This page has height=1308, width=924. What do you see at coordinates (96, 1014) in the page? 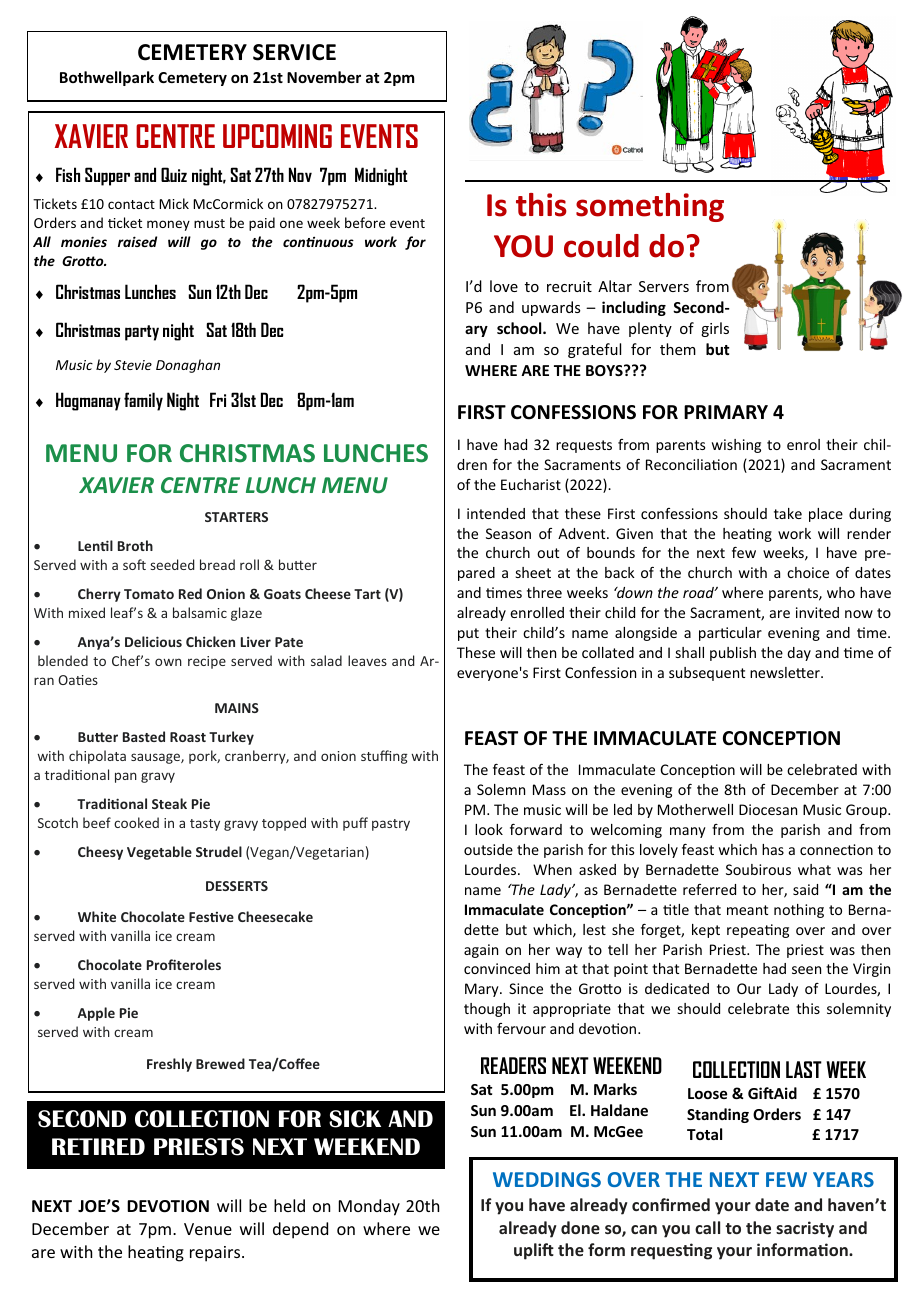
I see `Apple` at bounding box center [96, 1014].
